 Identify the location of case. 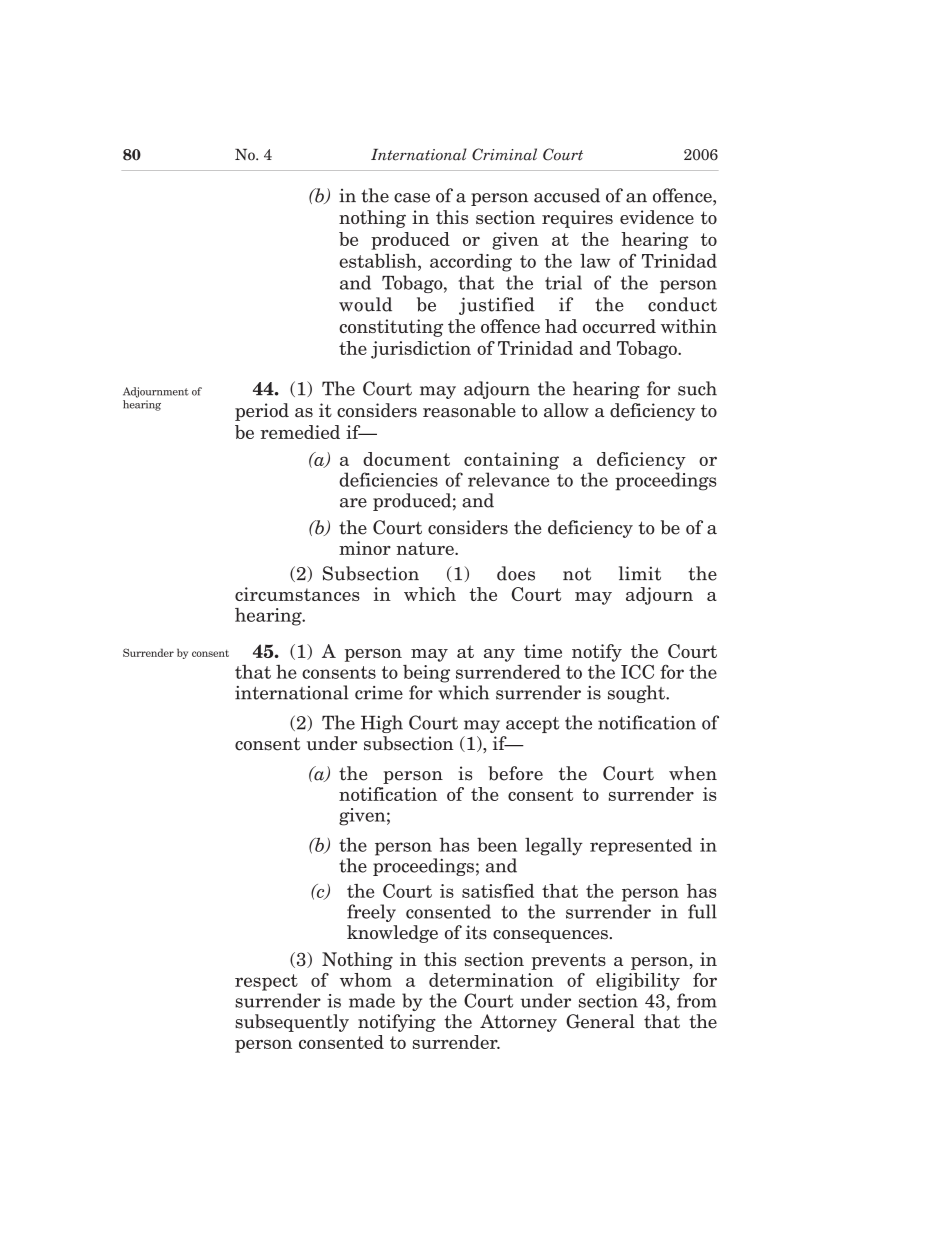
(412, 198).
